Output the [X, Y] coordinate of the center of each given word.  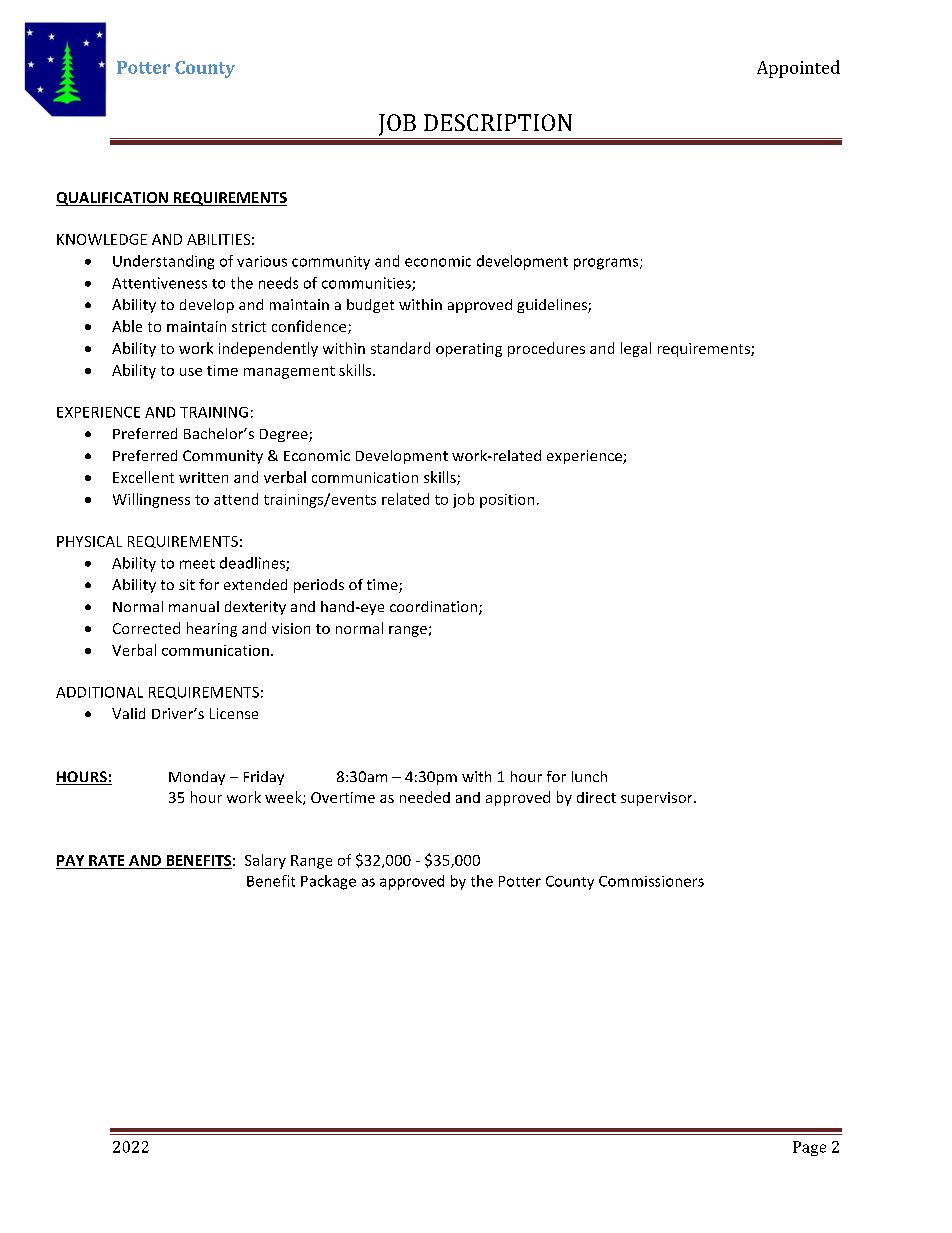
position [507, 501]
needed [425, 797]
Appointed [798, 69]
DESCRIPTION [498, 122]
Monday [197, 778]
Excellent [143, 477]
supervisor [658, 799]
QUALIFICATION [113, 199]
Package [328, 882]
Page [809, 1148]
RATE [106, 860]
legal [636, 349]
